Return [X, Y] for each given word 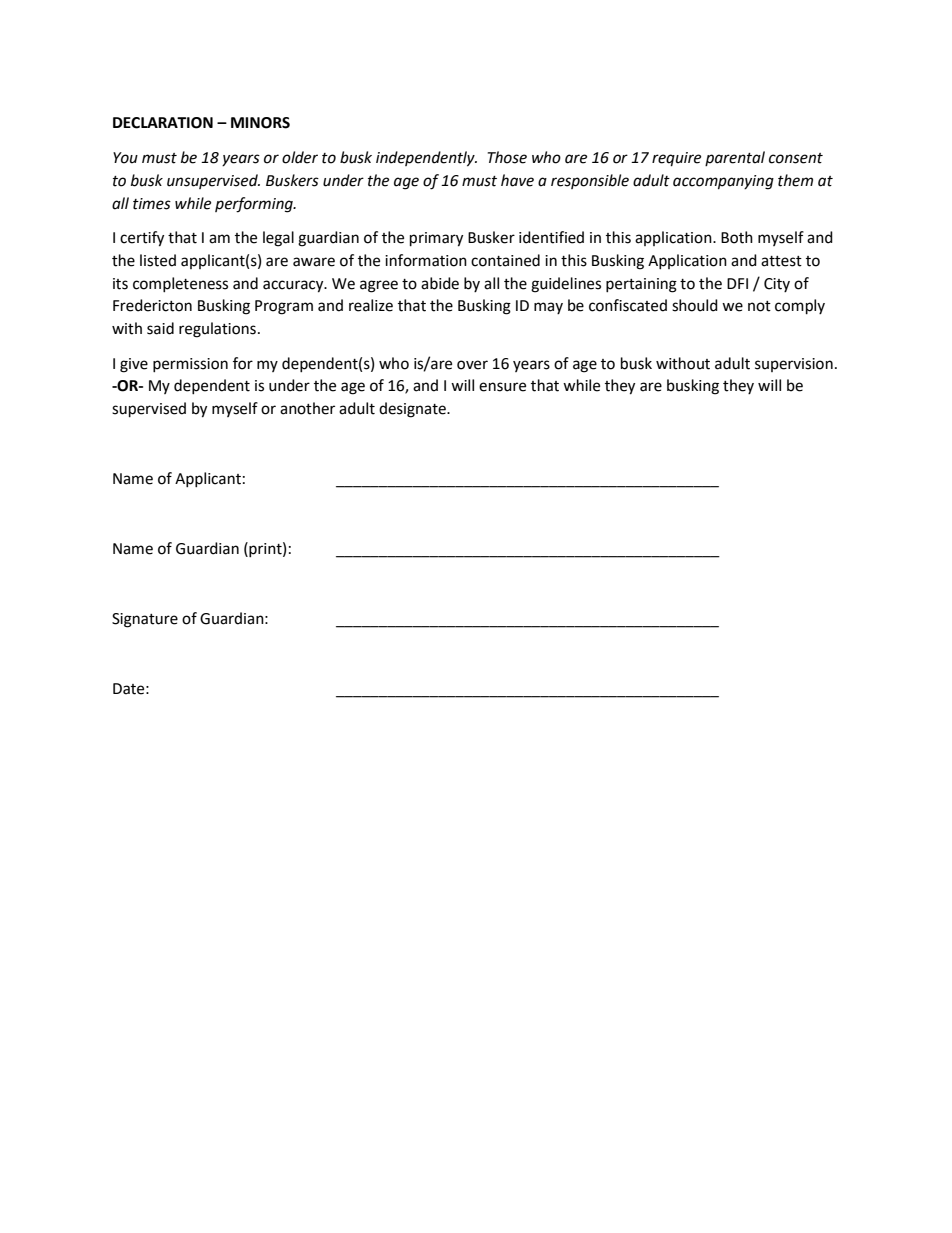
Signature [145, 620]
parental [735, 158]
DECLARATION [163, 123]
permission [190, 365]
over [472, 365]
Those [507, 157]
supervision [794, 365]
